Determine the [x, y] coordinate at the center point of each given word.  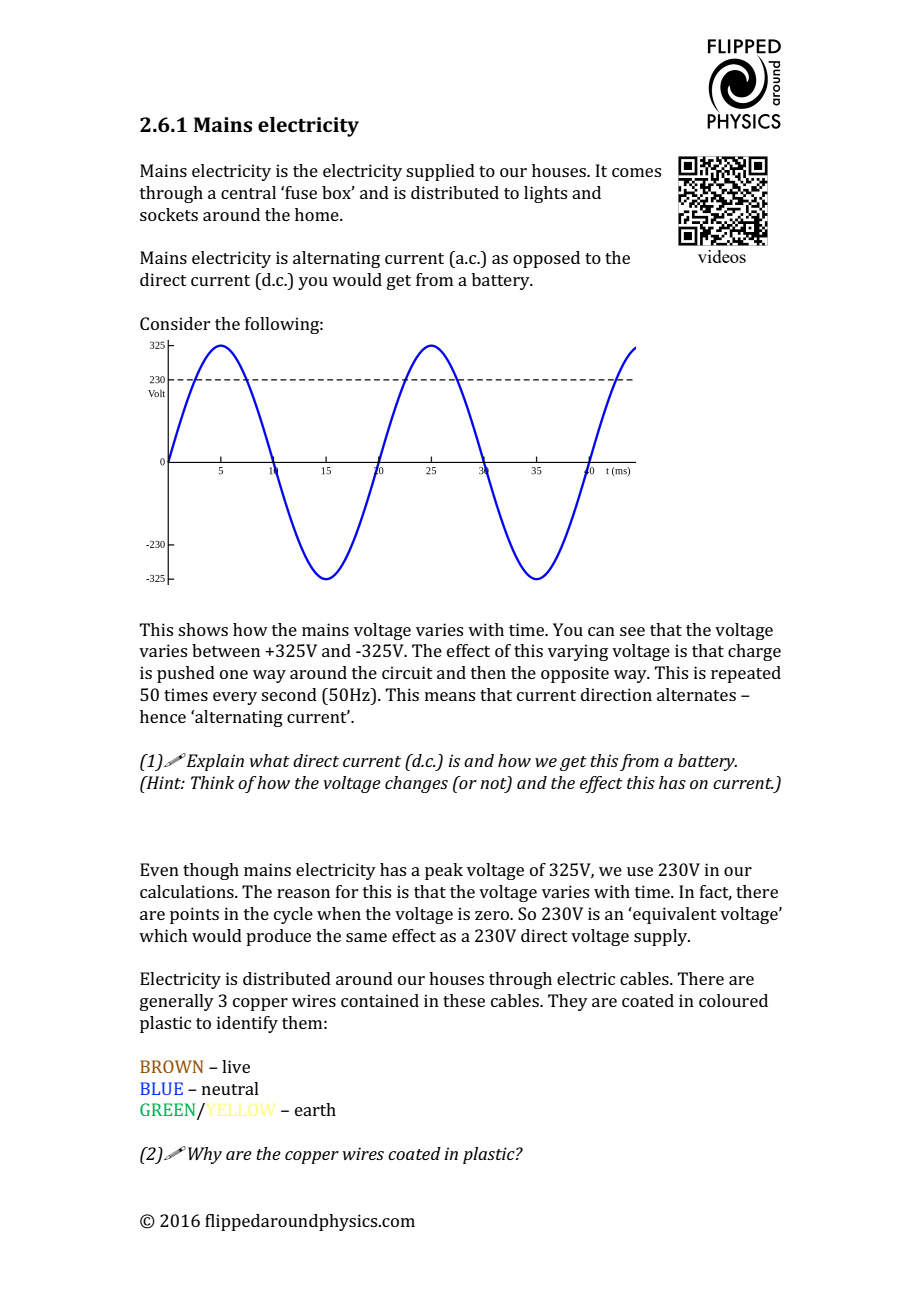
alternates [696, 694]
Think [213, 782]
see [632, 631]
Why [205, 1155]
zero [493, 915]
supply [662, 937]
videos [722, 256]
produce [278, 937]
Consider [175, 323]
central [248, 192]
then [488, 672]
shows [203, 629]
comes [636, 172]
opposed [546, 259]
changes [416, 784]
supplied [440, 172]
